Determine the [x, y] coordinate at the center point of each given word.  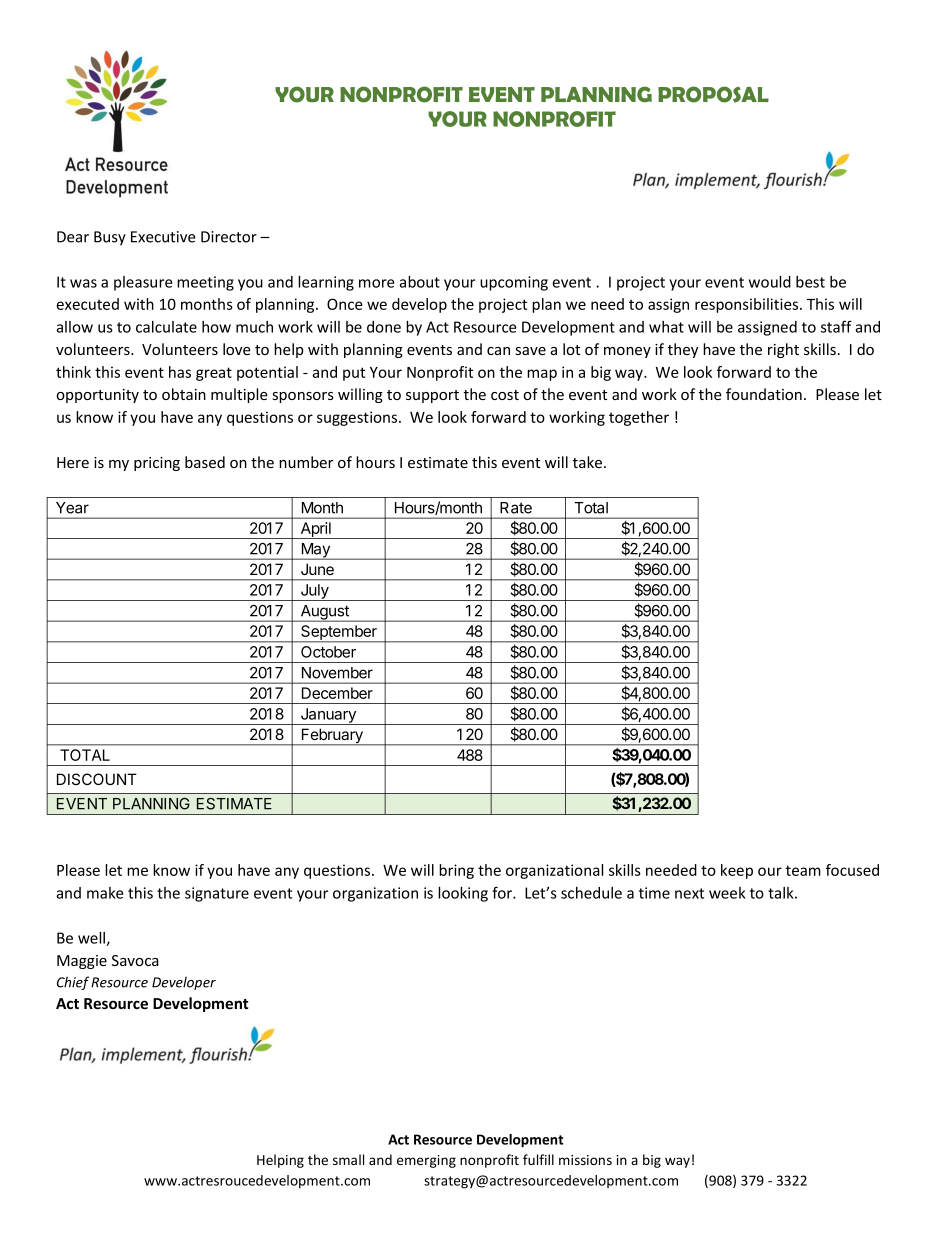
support [432, 396]
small [348, 1159]
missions [585, 1160]
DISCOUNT [97, 779]
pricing [157, 464]
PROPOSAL [713, 94]
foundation [764, 394]
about [419, 282]
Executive [163, 237]
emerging [426, 1161]
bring [456, 871]
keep [737, 871]
